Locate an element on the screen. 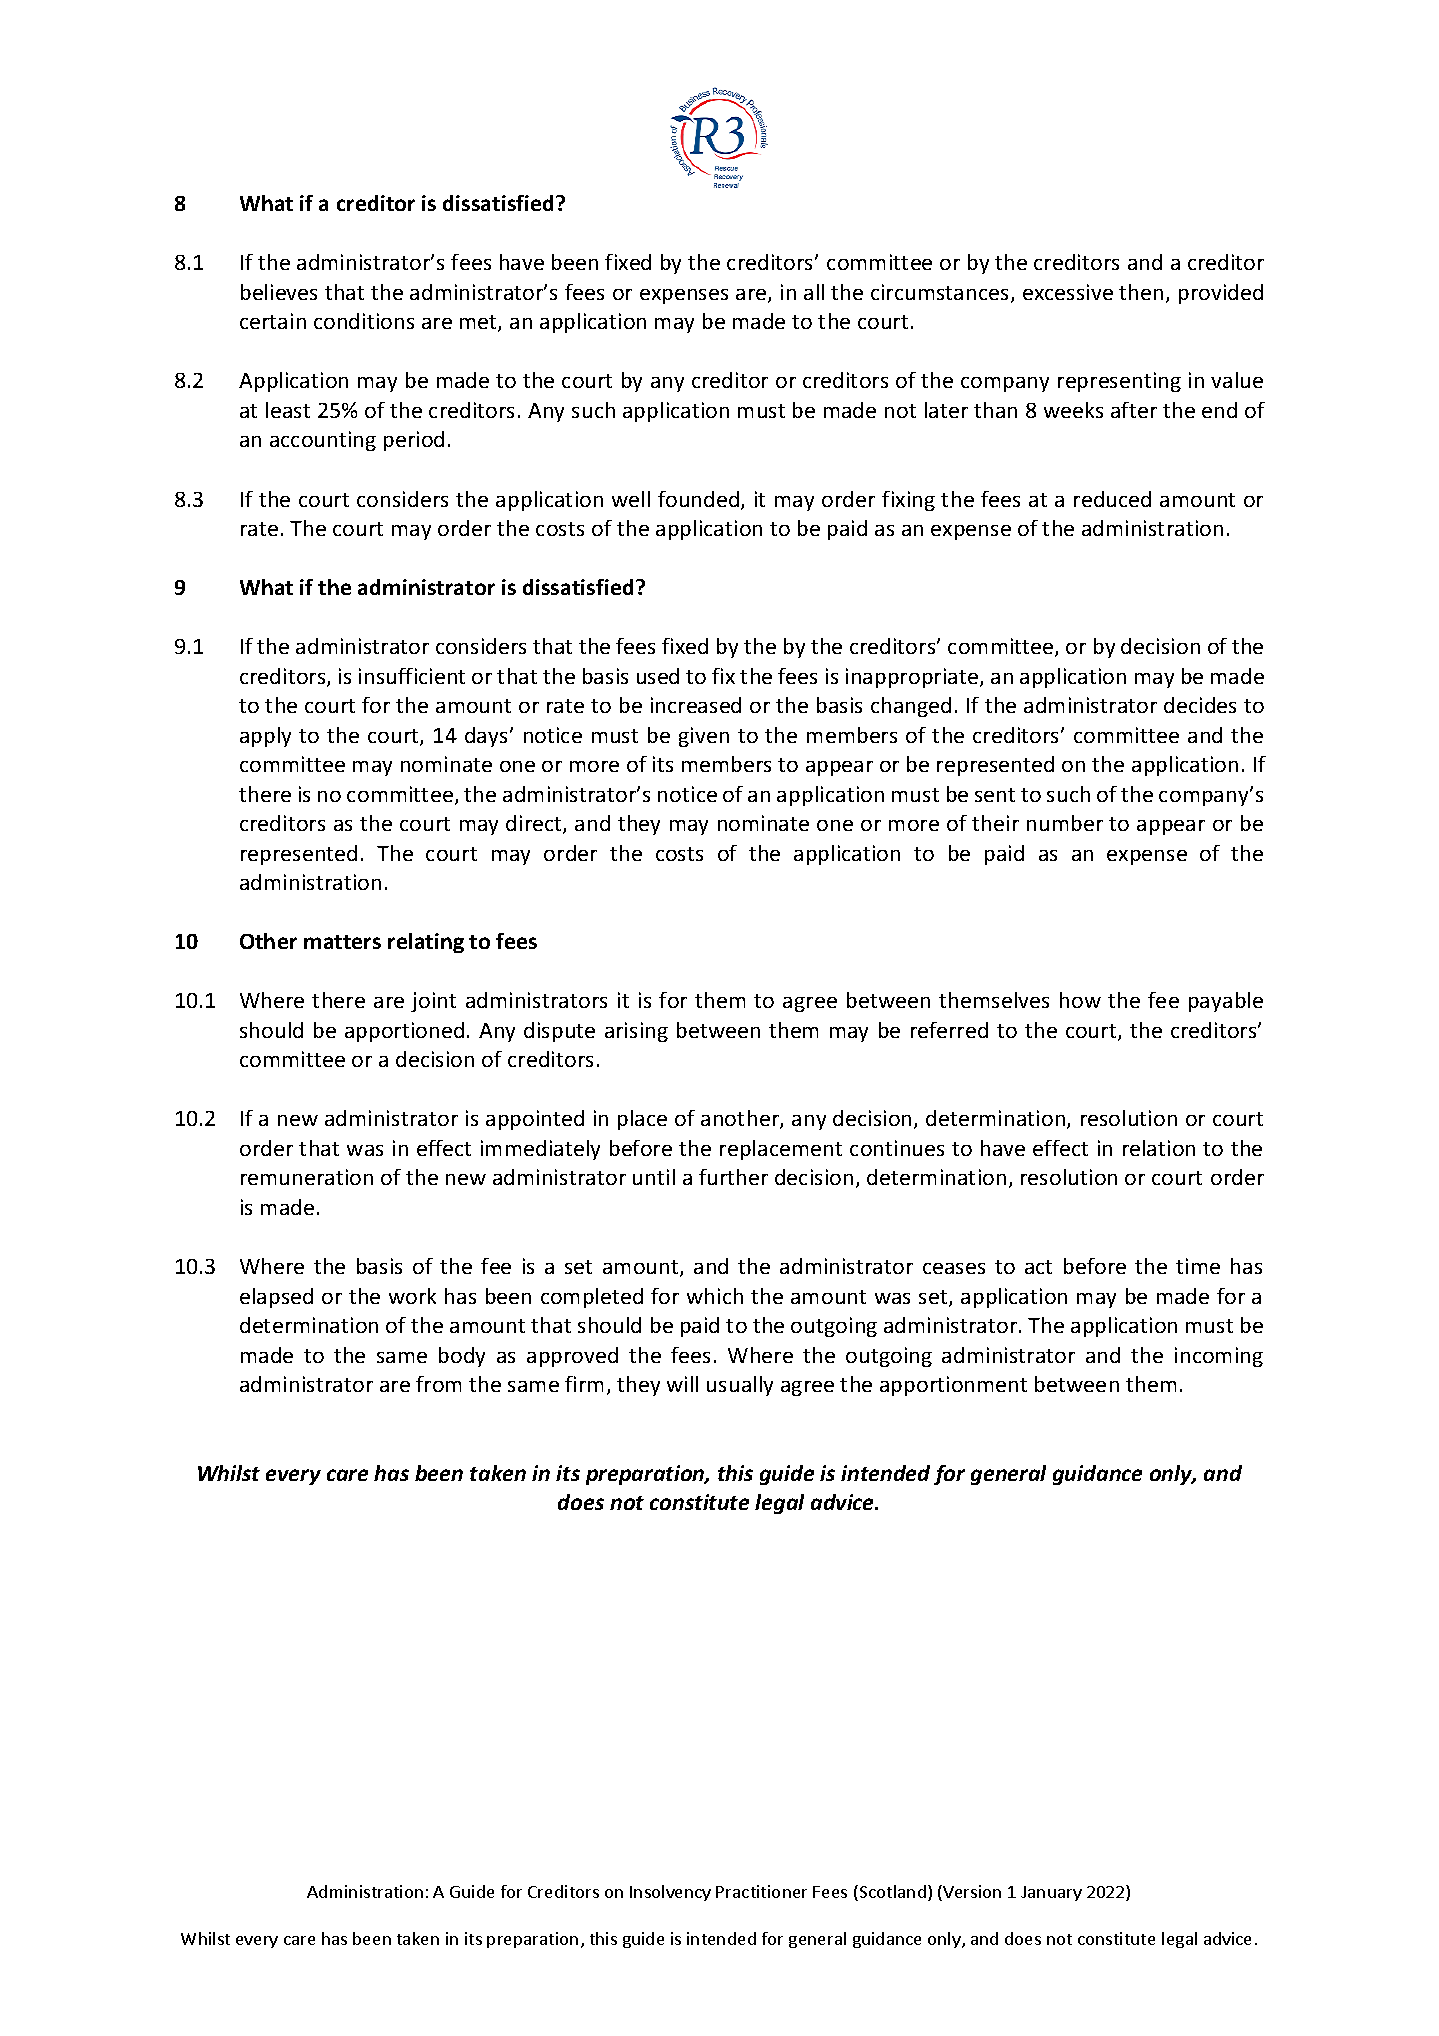  incoming is located at coordinates (1219, 1357).
